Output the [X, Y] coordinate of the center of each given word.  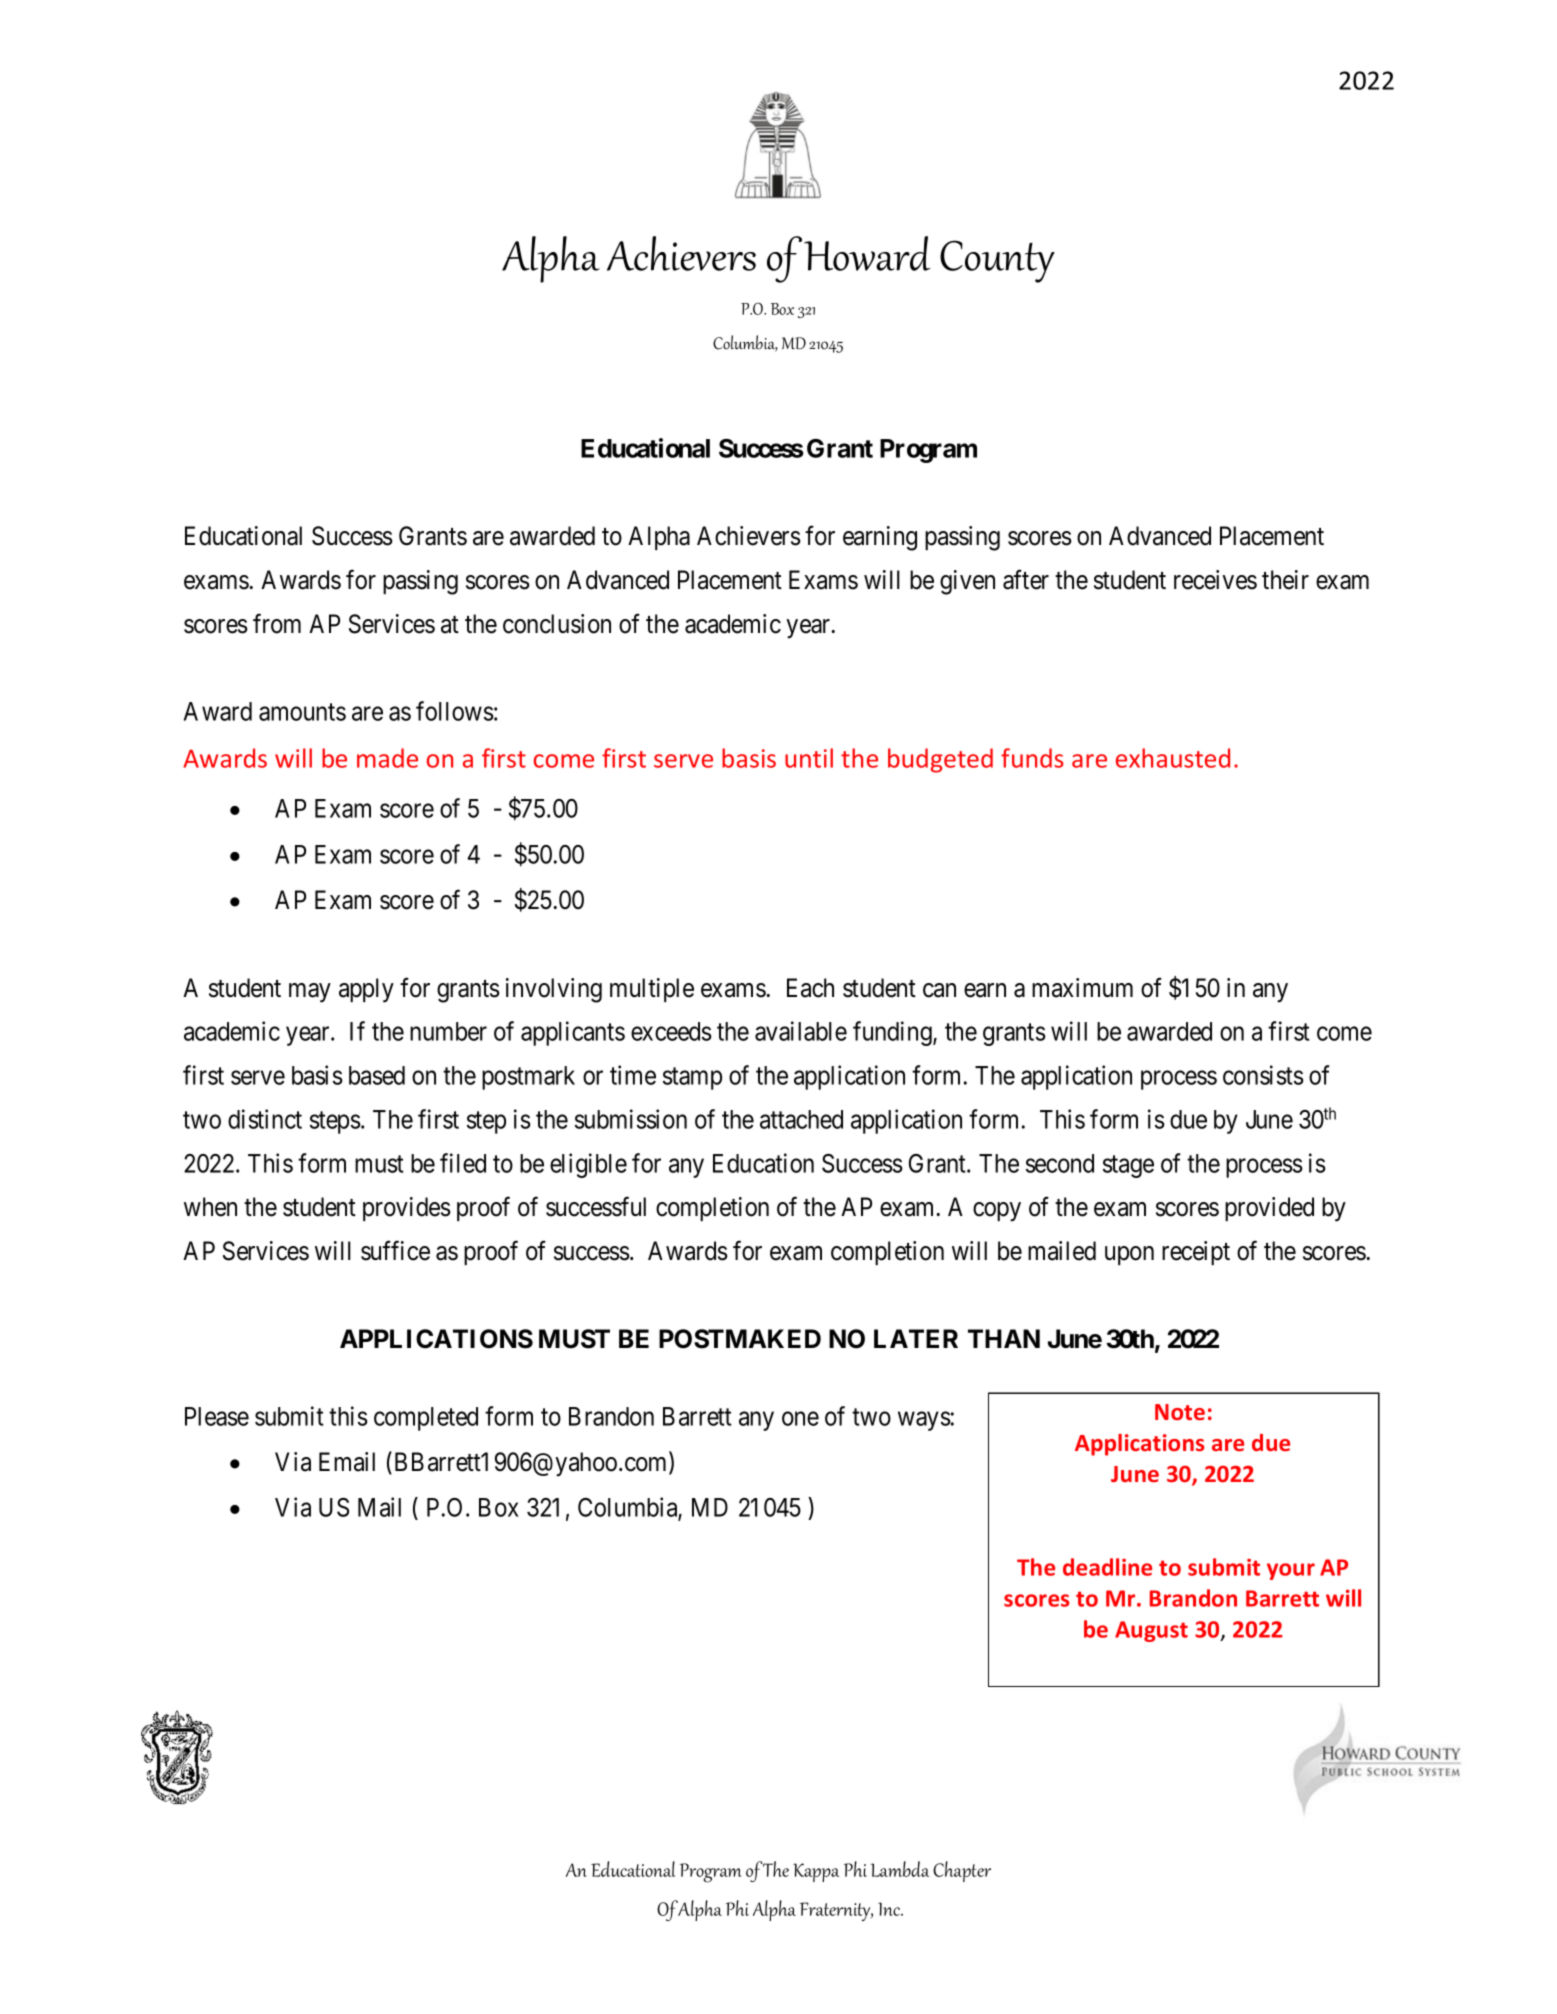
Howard [867, 253]
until [809, 758]
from [277, 623]
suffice [395, 1250]
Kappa [816, 1872]
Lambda [900, 1869]
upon [1129, 1255]
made [387, 758]
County [997, 261]
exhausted [1173, 758]
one [800, 1418]
